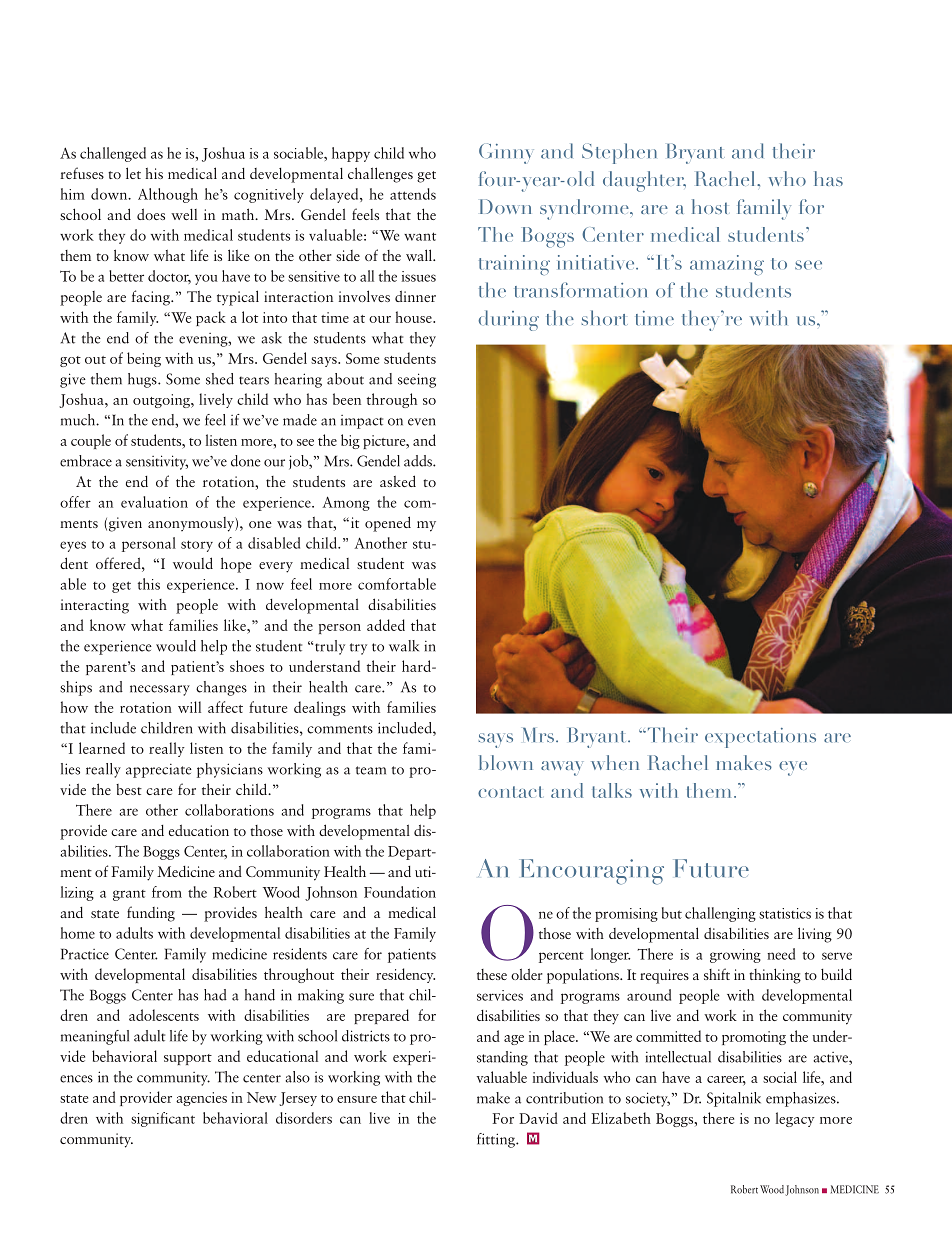 The width and height of the screenshot is (952, 1237). I want to click on fitting, so click(497, 1140).
